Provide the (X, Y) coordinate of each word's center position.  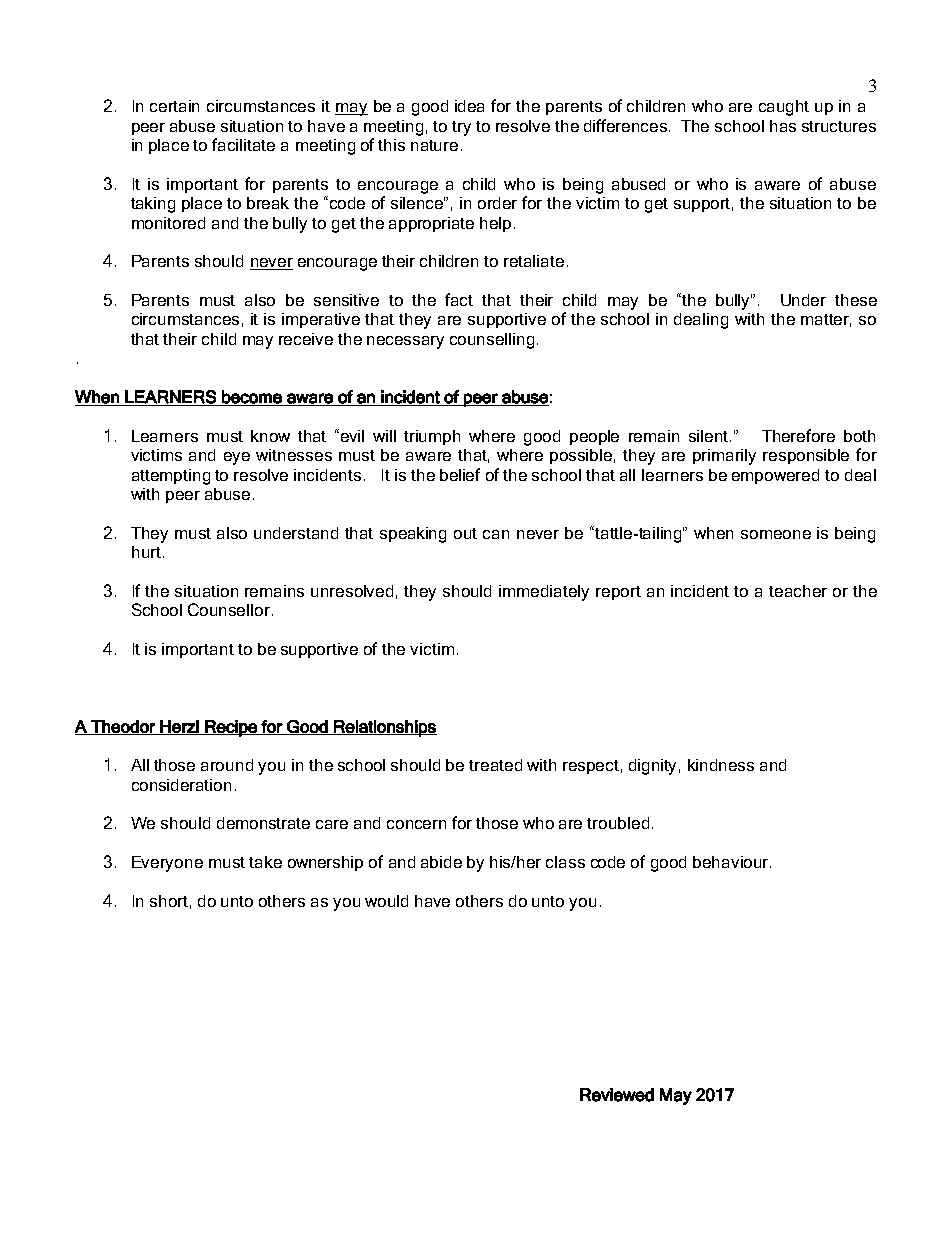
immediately (544, 593)
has (783, 126)
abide (441, 862)
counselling (492, 341)
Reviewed (617, 1095)
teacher (798, 591)
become (252, 398)
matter (826, 320)
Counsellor (229, 609)
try (461, 128)
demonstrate (263, 823)
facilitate (243, 144)
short (169, 901)
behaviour (732, 862)
